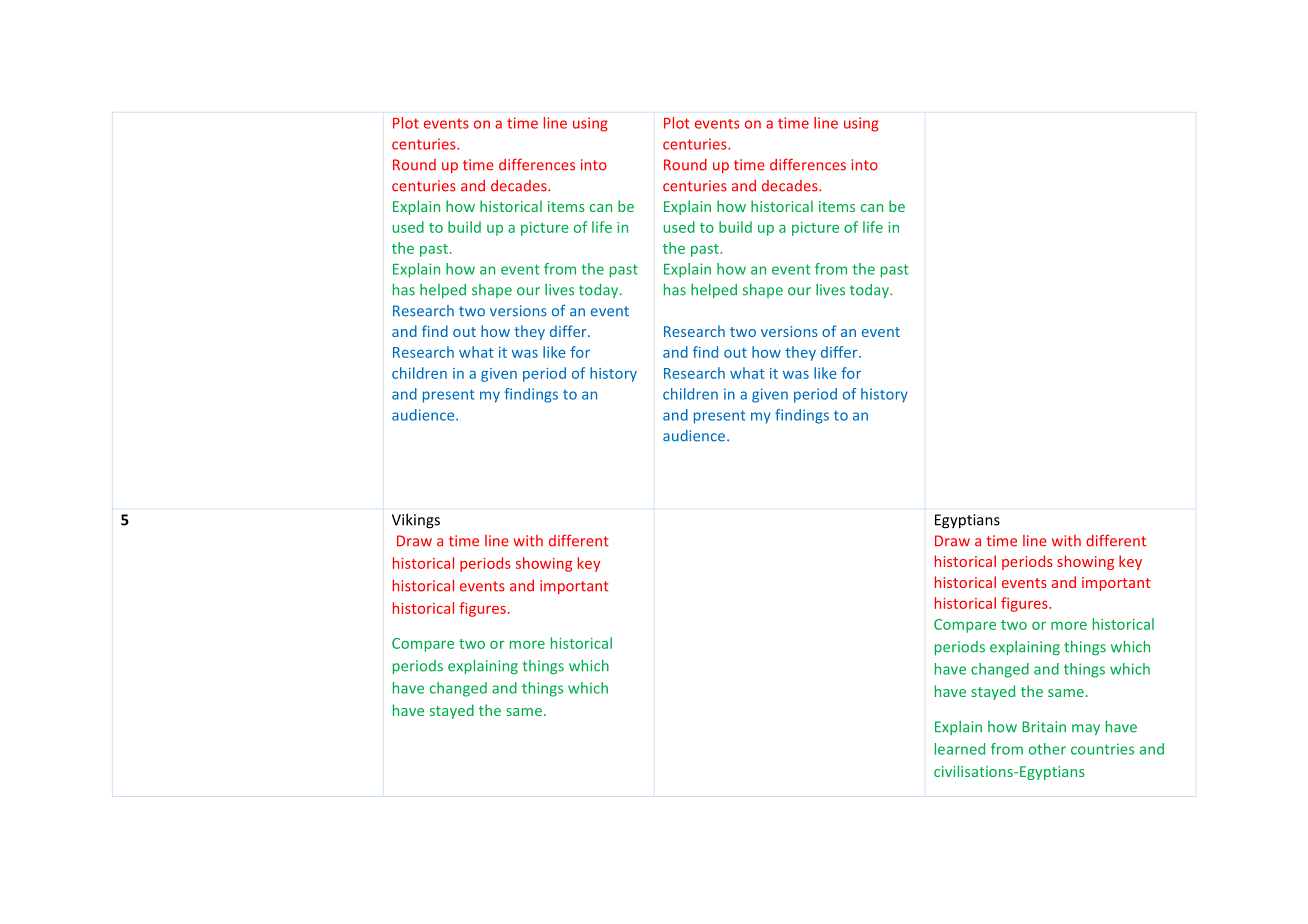  I want to click on Britain, so click(1044, 727).
